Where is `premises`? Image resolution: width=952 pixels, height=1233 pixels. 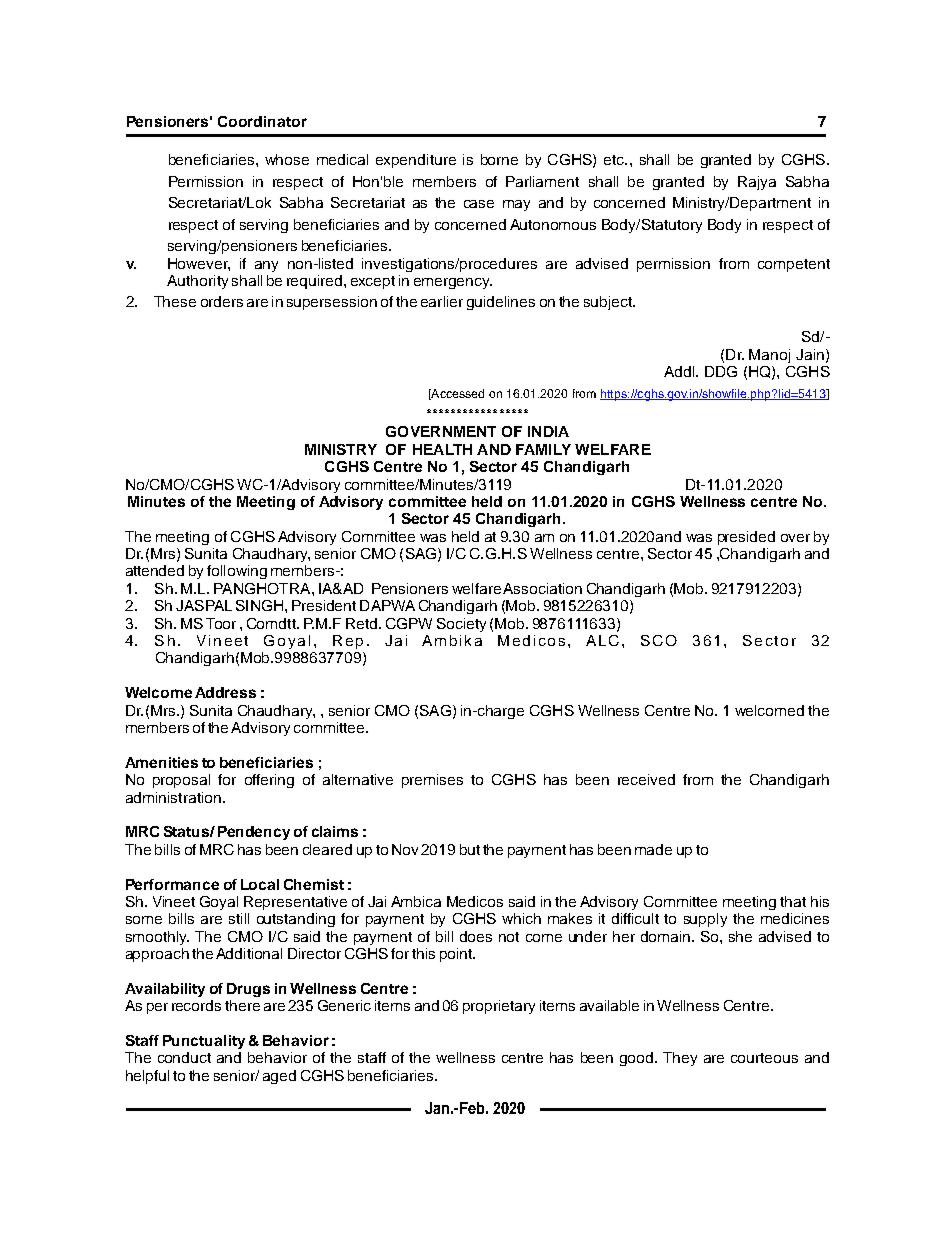 premises is located at coordinates (432, 781).
